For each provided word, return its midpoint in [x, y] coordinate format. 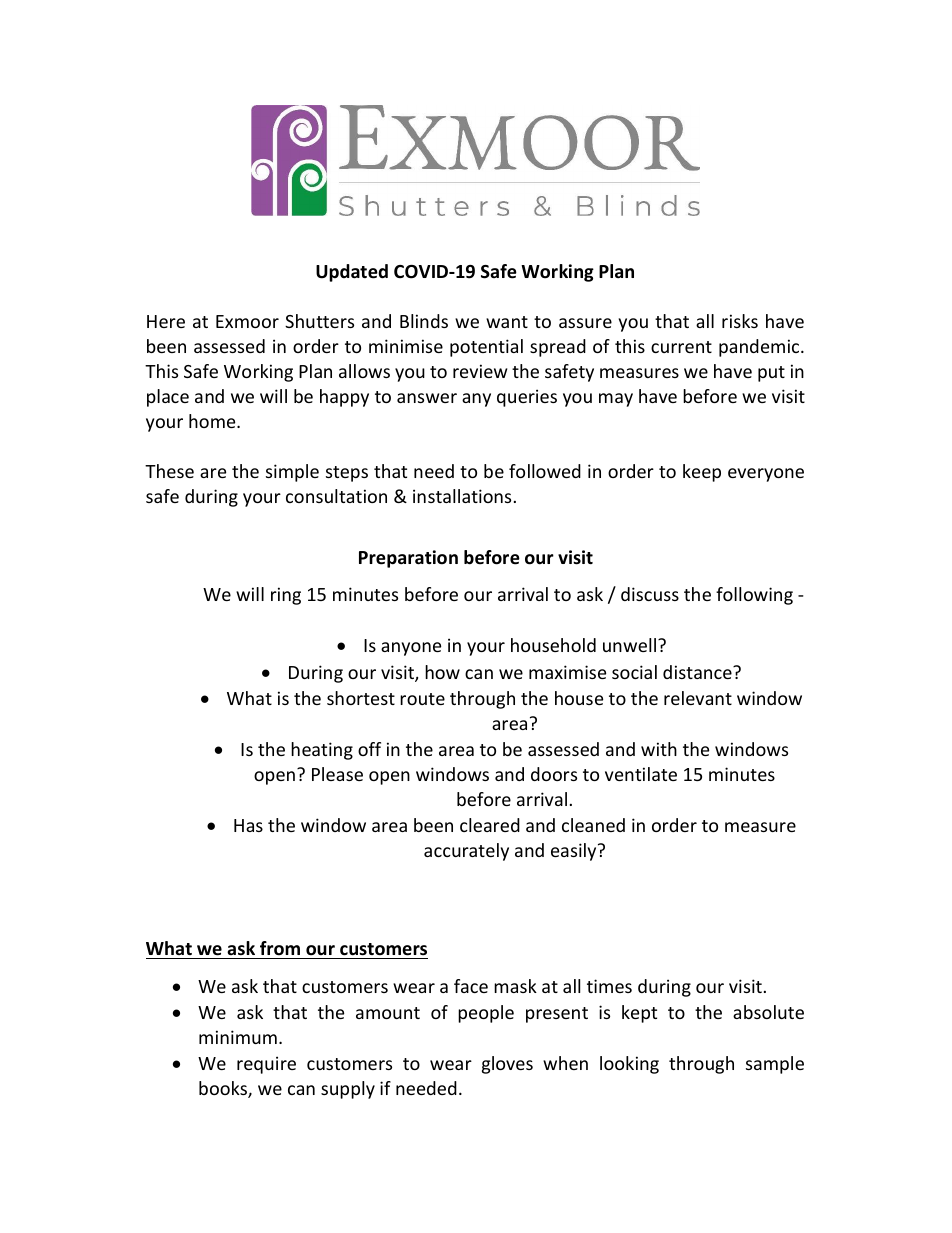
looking [629, 1065]
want [507, 322]
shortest [361, 698]
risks [740, 321]
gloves [507, 1065]
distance [698, 672]
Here [166, 321]
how [442, 672]
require [266, 1065]
